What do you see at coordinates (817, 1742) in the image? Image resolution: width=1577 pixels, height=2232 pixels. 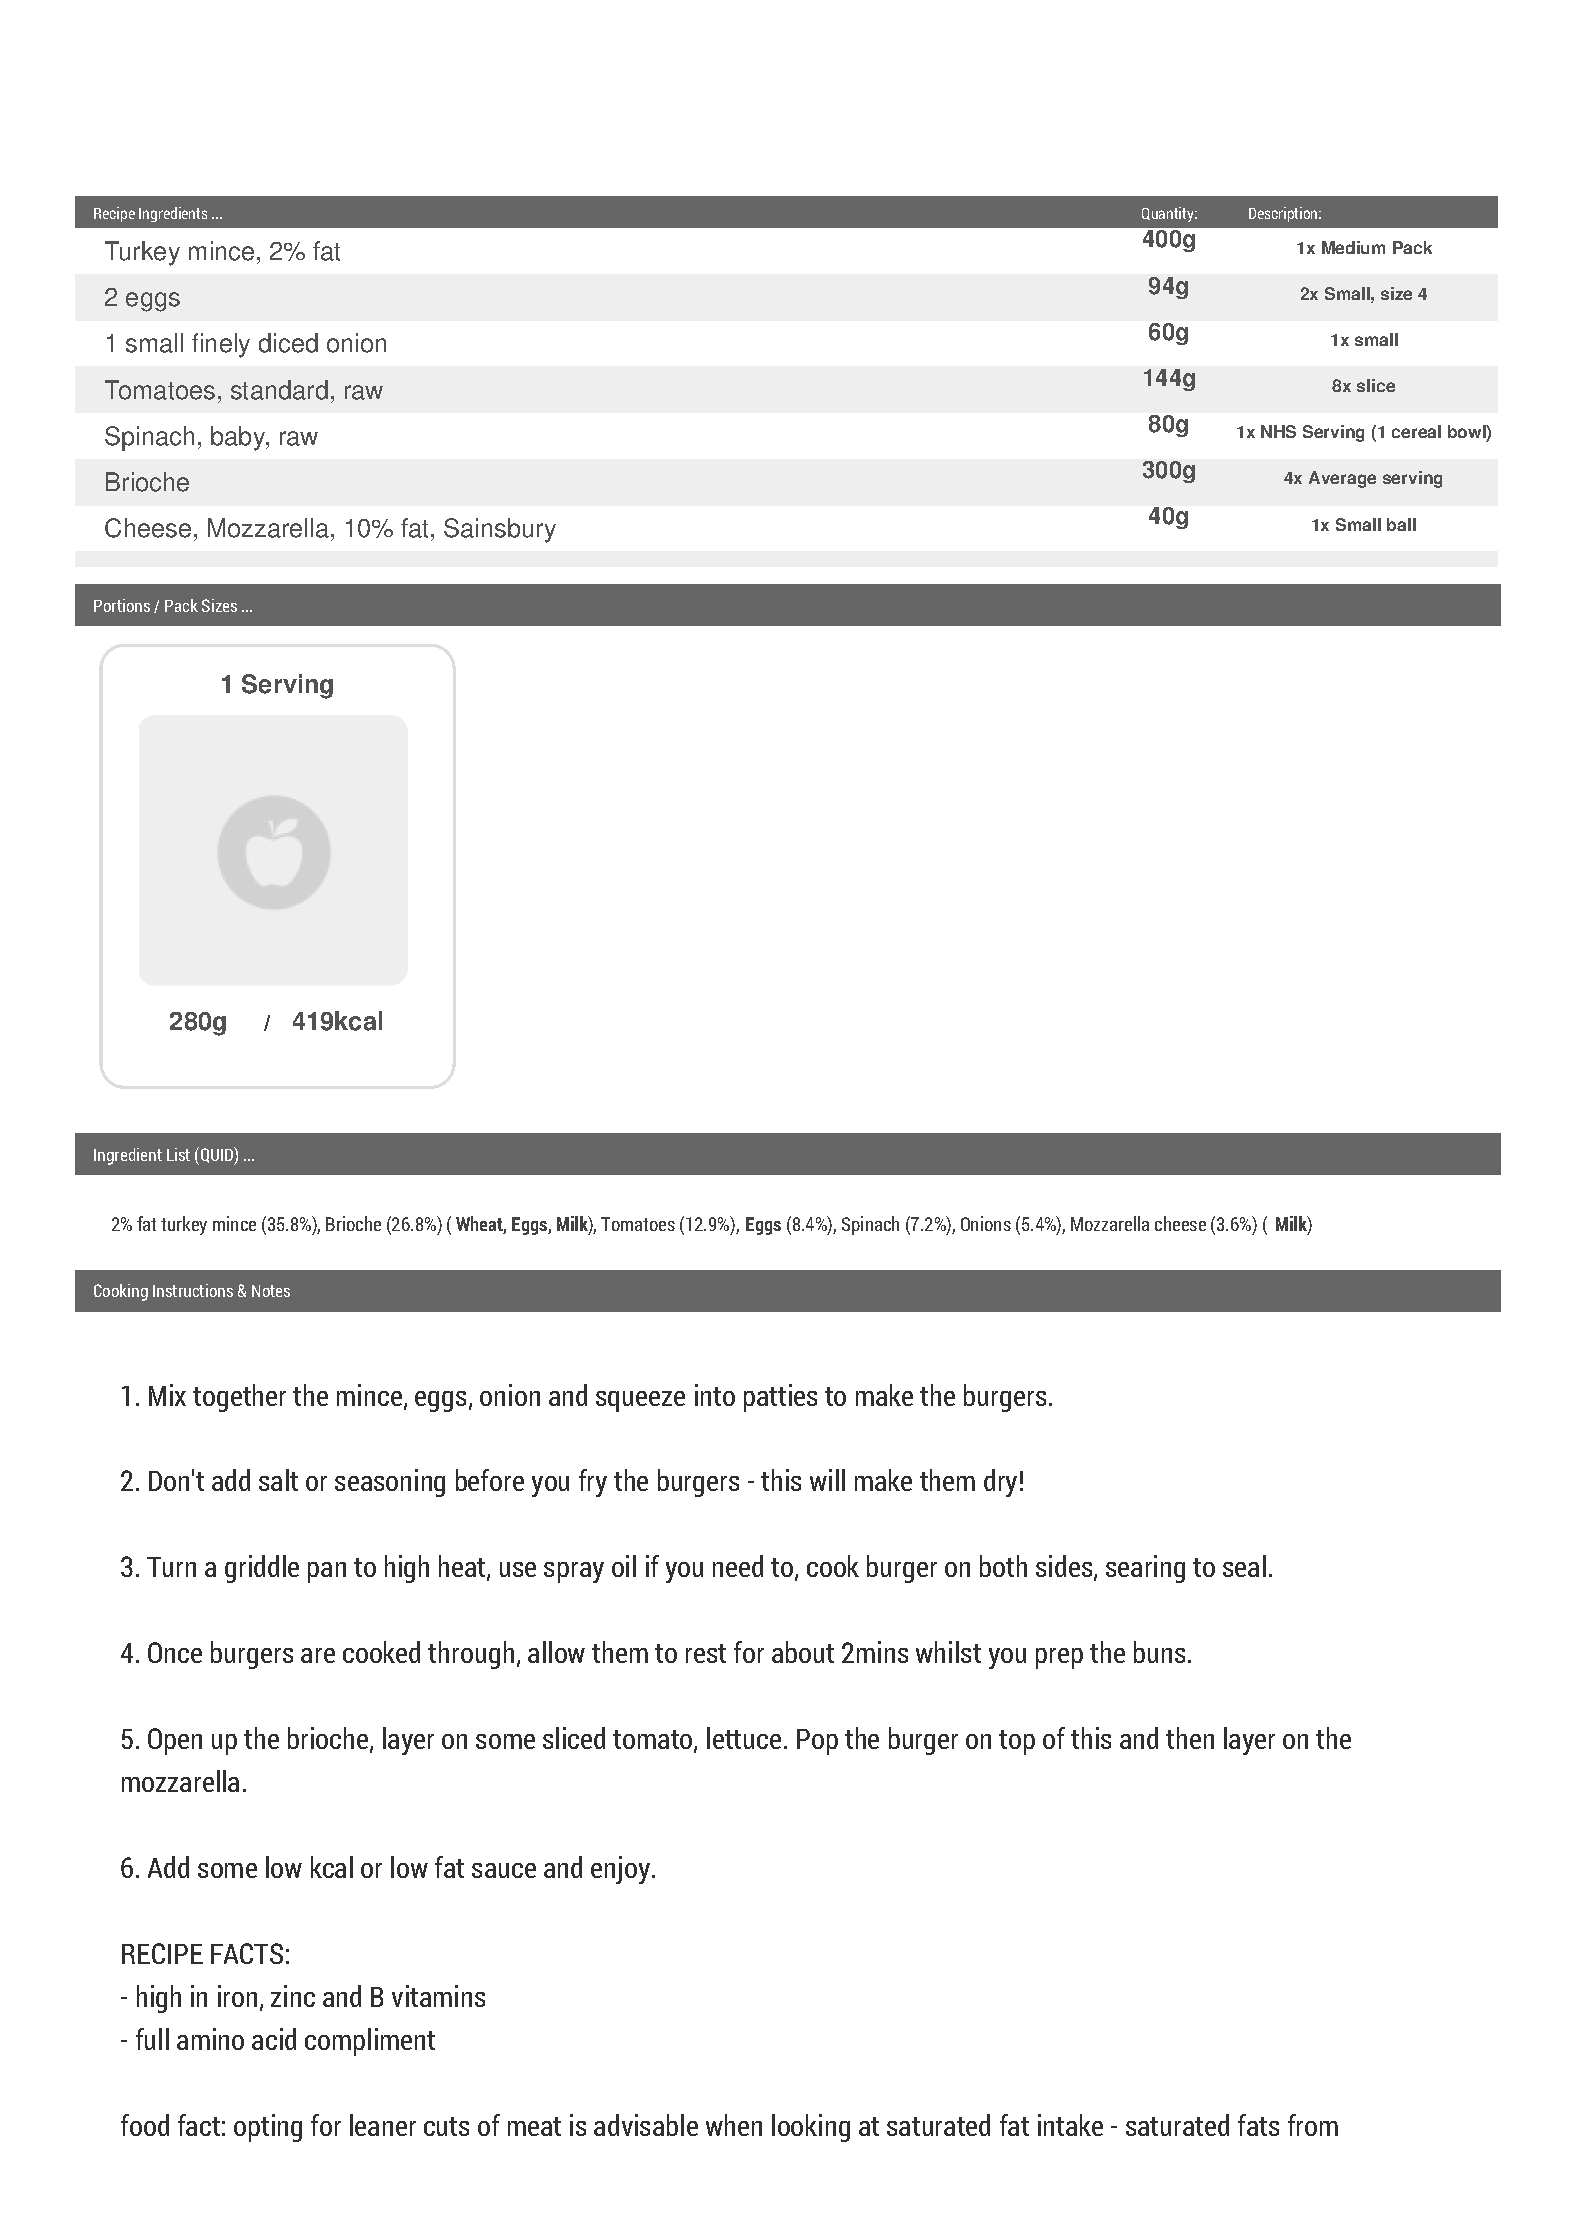 I see `Pop` at bounding box center [817, 1742].
